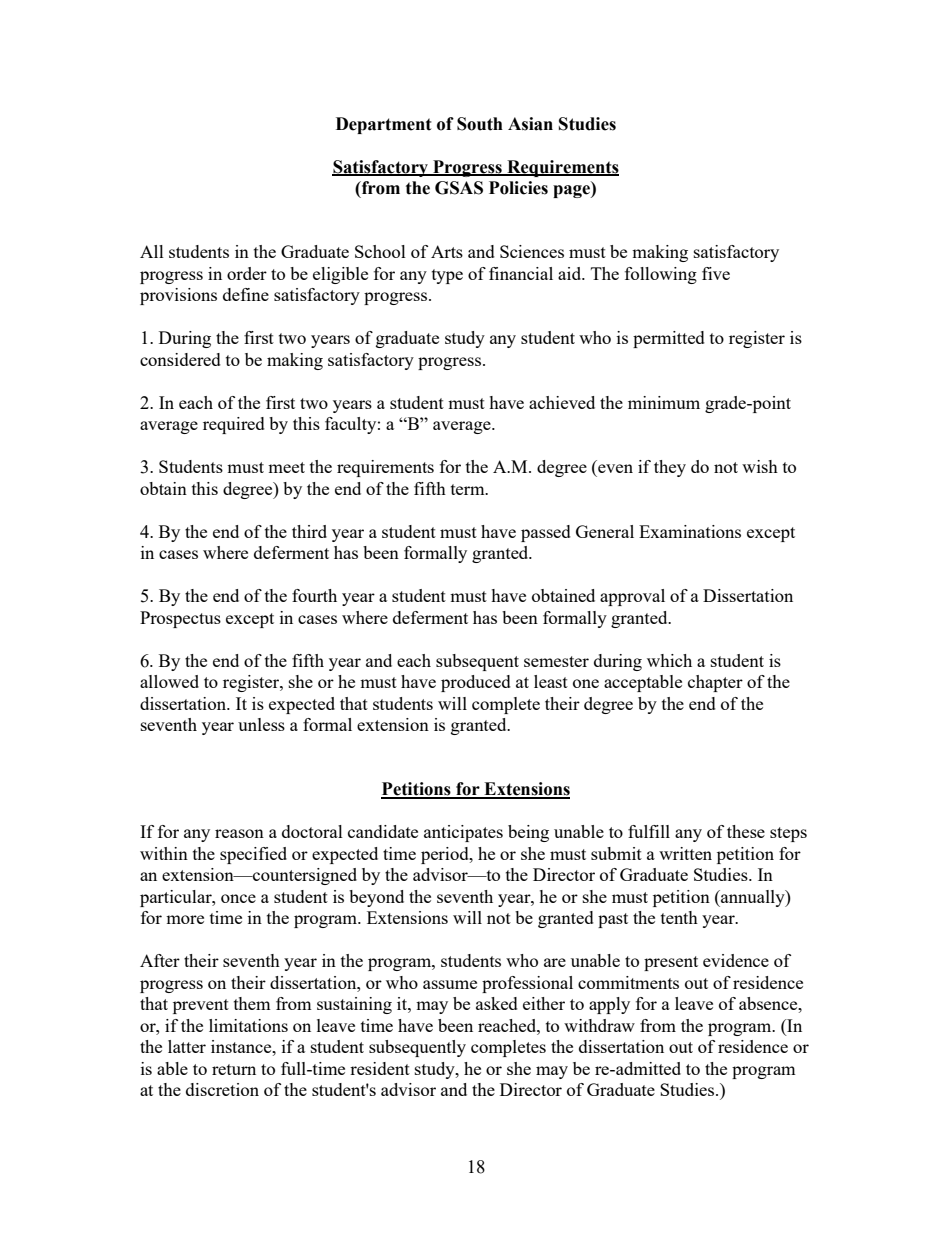  What do you see at coordinates (234, 1069) in the page?
I see `return` at bounding box center [234, 1069].
